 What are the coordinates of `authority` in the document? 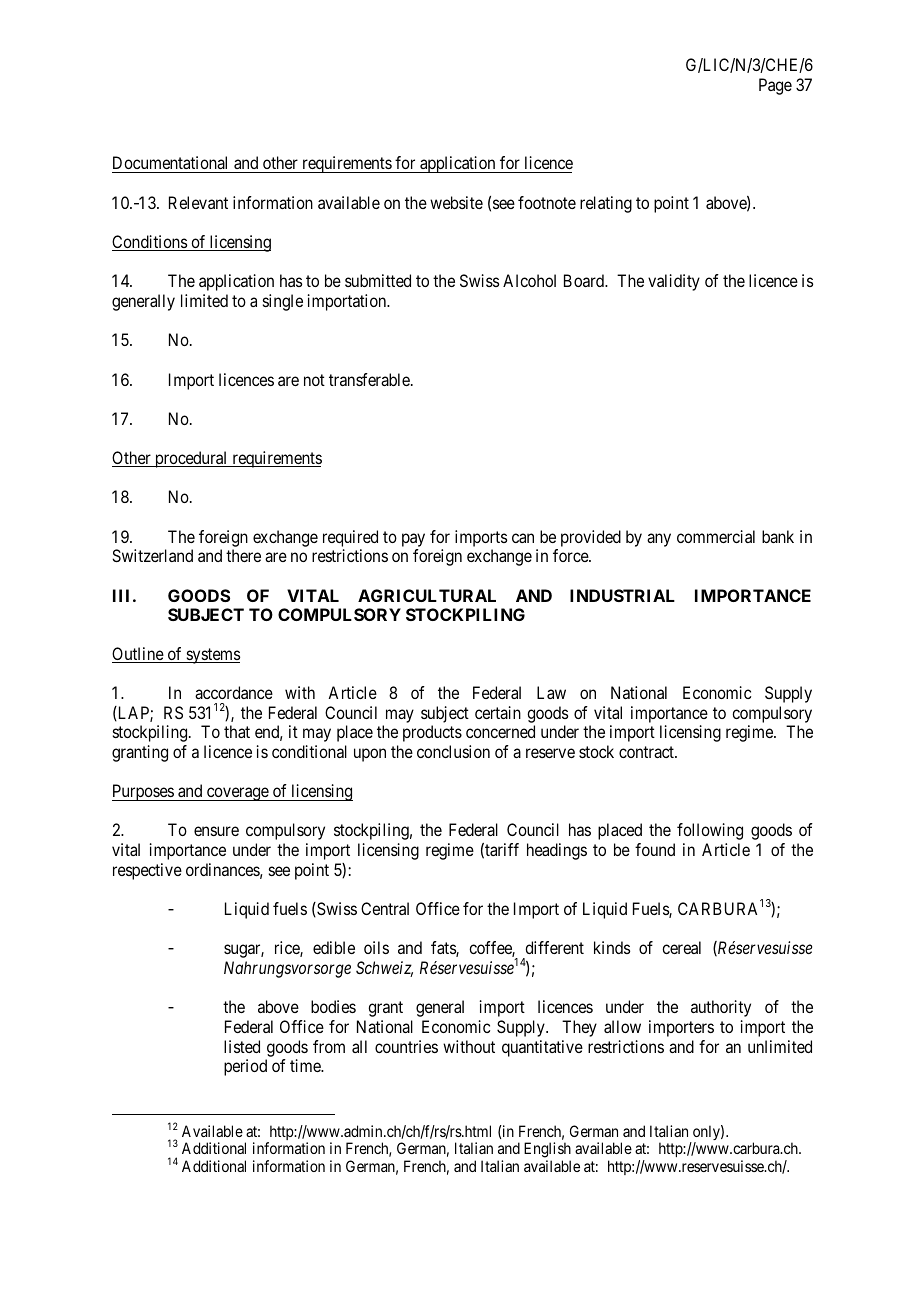 It's located at (721, 1008).
